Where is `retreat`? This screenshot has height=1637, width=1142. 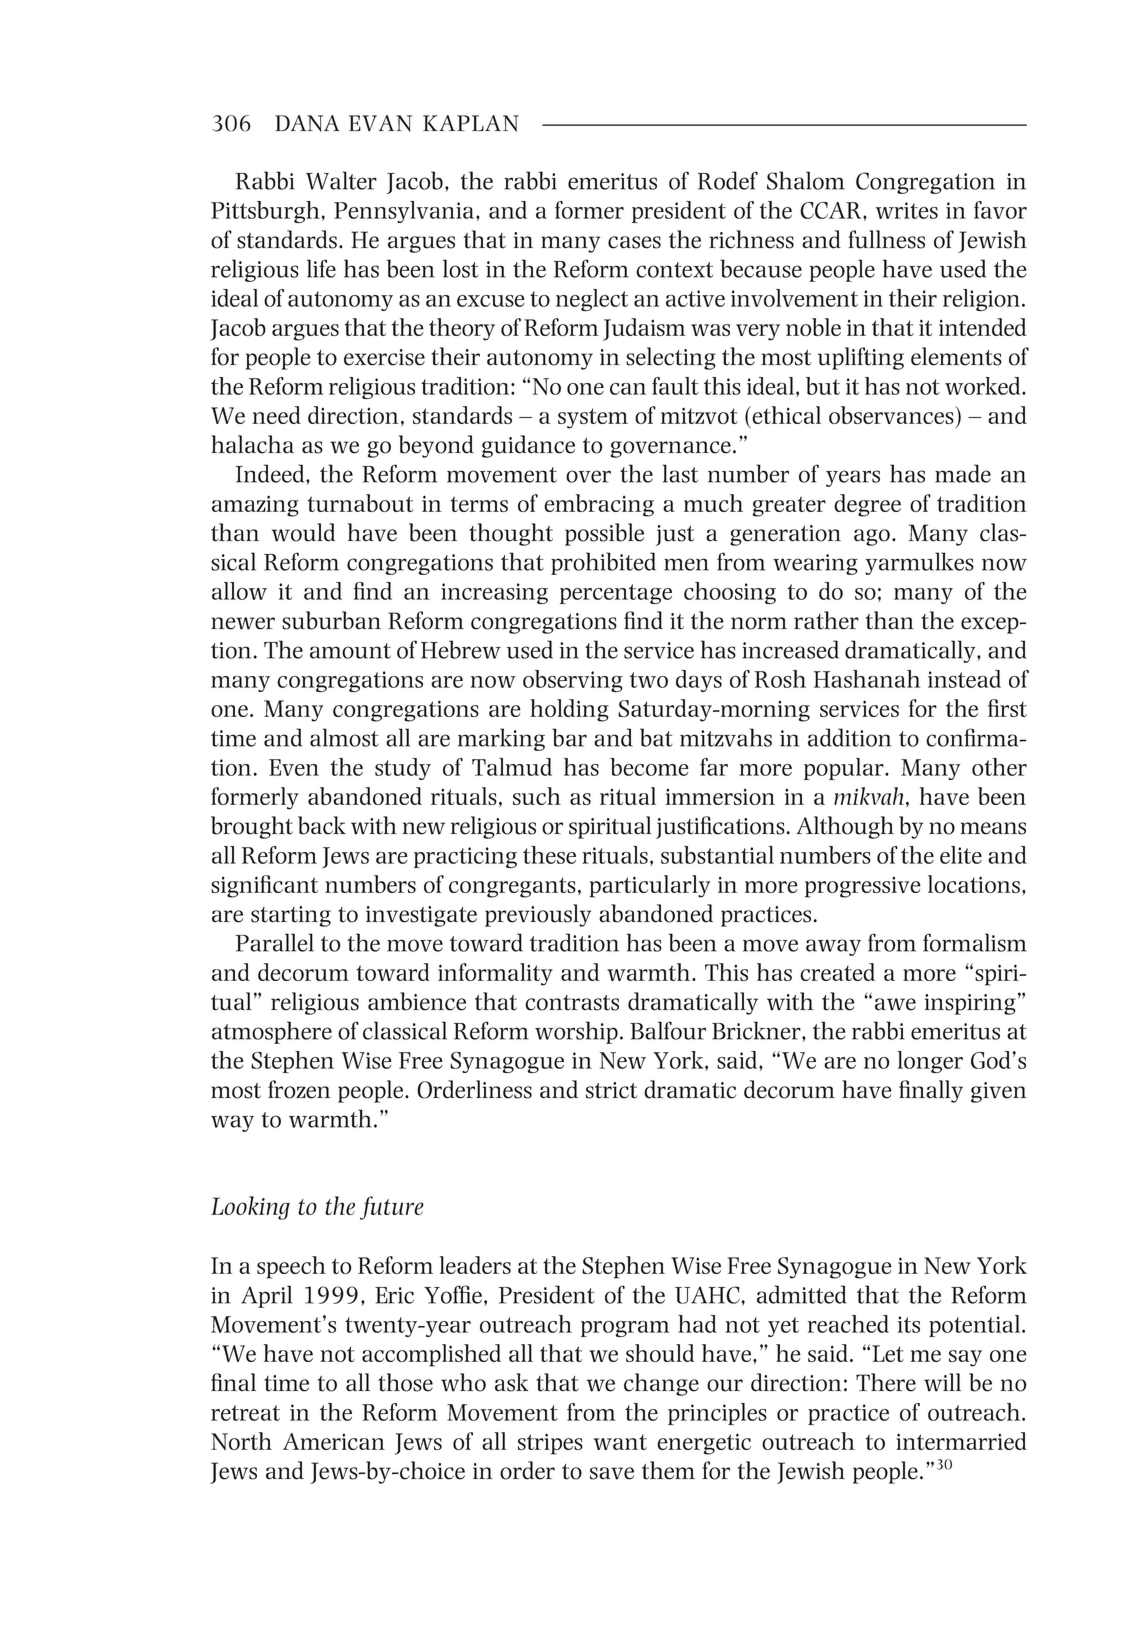
retreat is located at coordinates (245, 1413).
